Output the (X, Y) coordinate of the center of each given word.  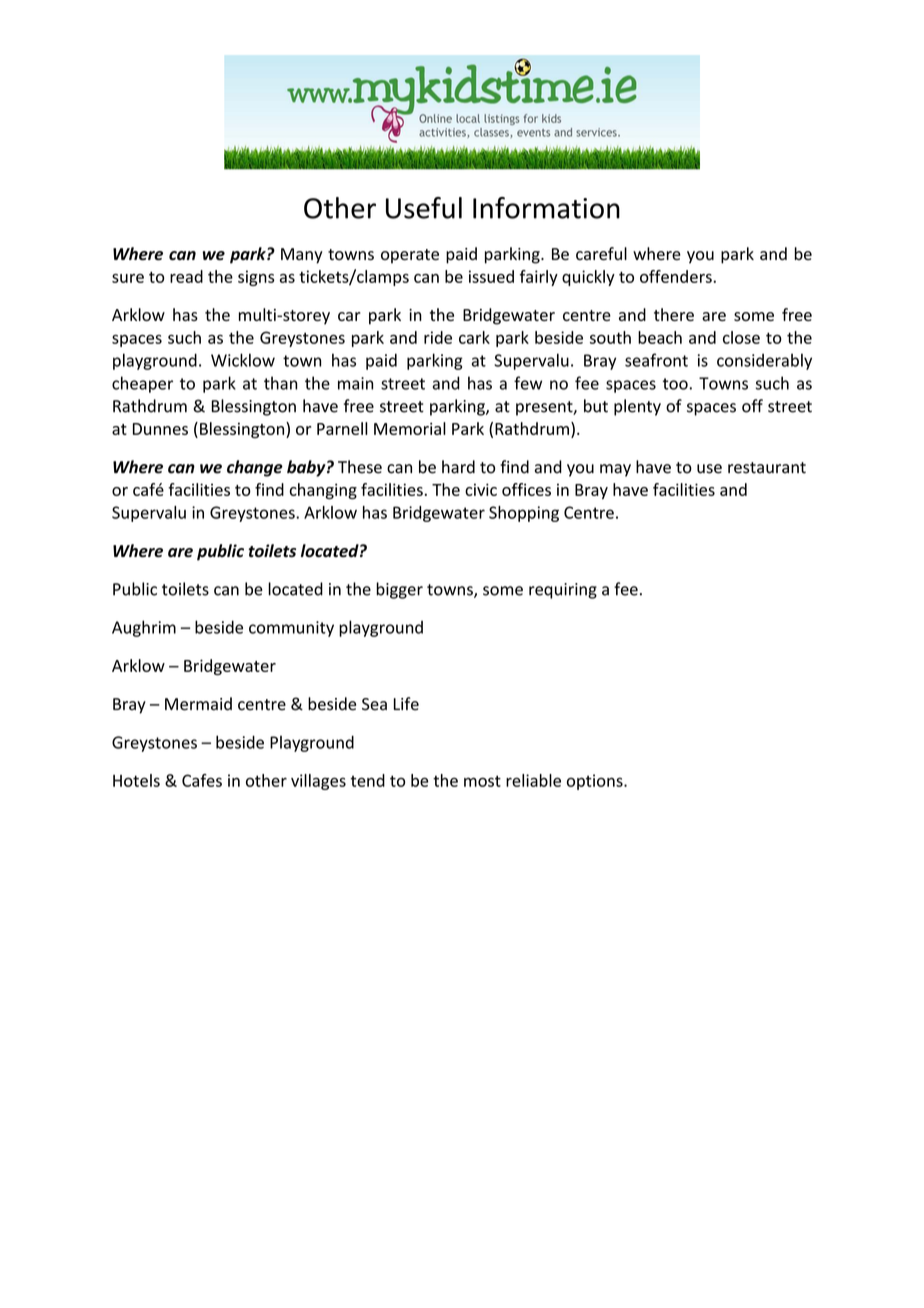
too (676, 384)
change (255, 468)
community (291, 629)
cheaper (142, 384)
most (482, 781)
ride (438, 337)
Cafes (202, 780)
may (615, 470)
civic (481, 489)
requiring (563, 591)
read (186, 276)
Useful (424, 208)
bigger (399, 590)
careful (601, 253)
